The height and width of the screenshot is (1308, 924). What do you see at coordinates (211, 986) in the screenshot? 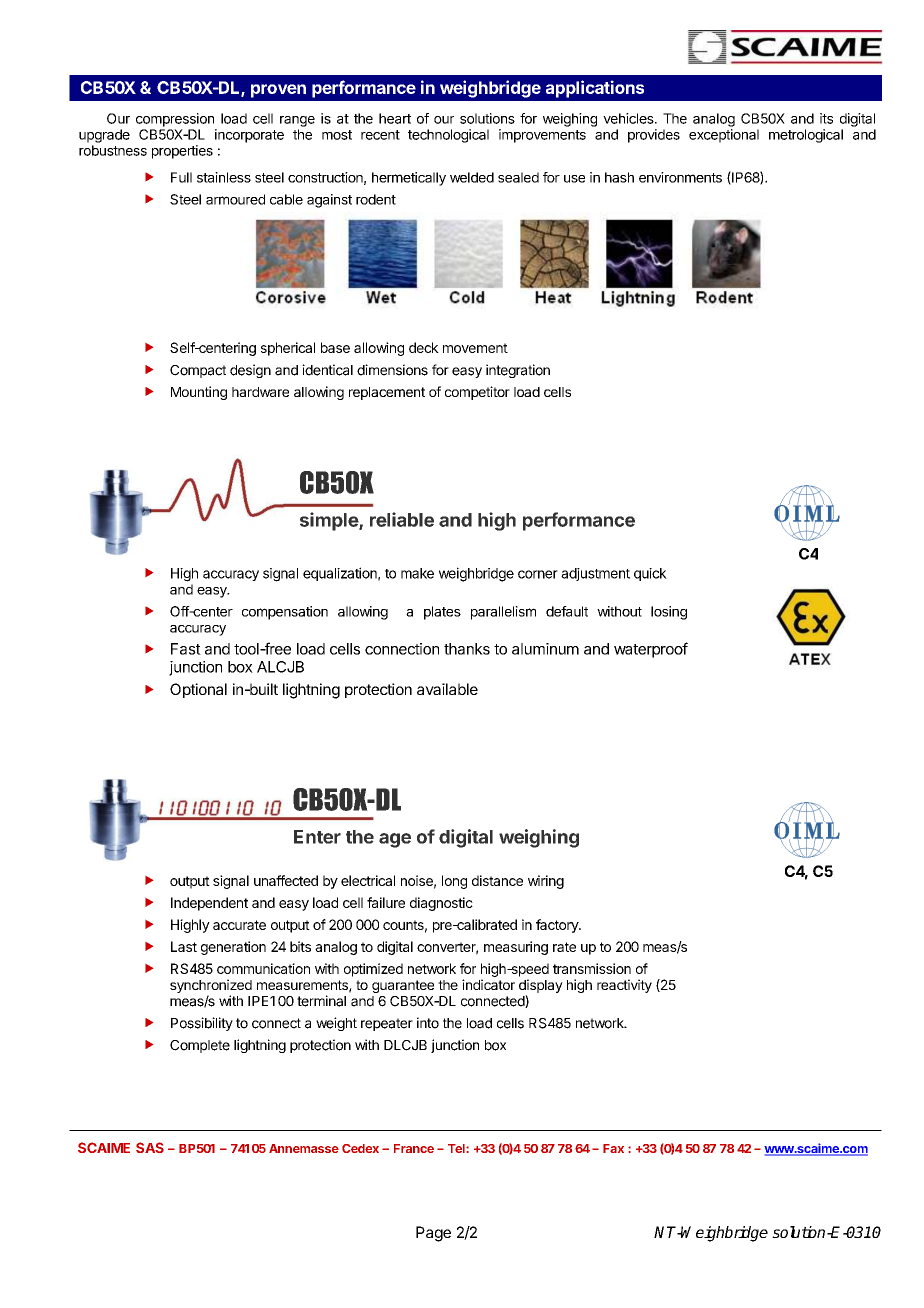
I see `synchronized` at bounding box center [211, 986].
